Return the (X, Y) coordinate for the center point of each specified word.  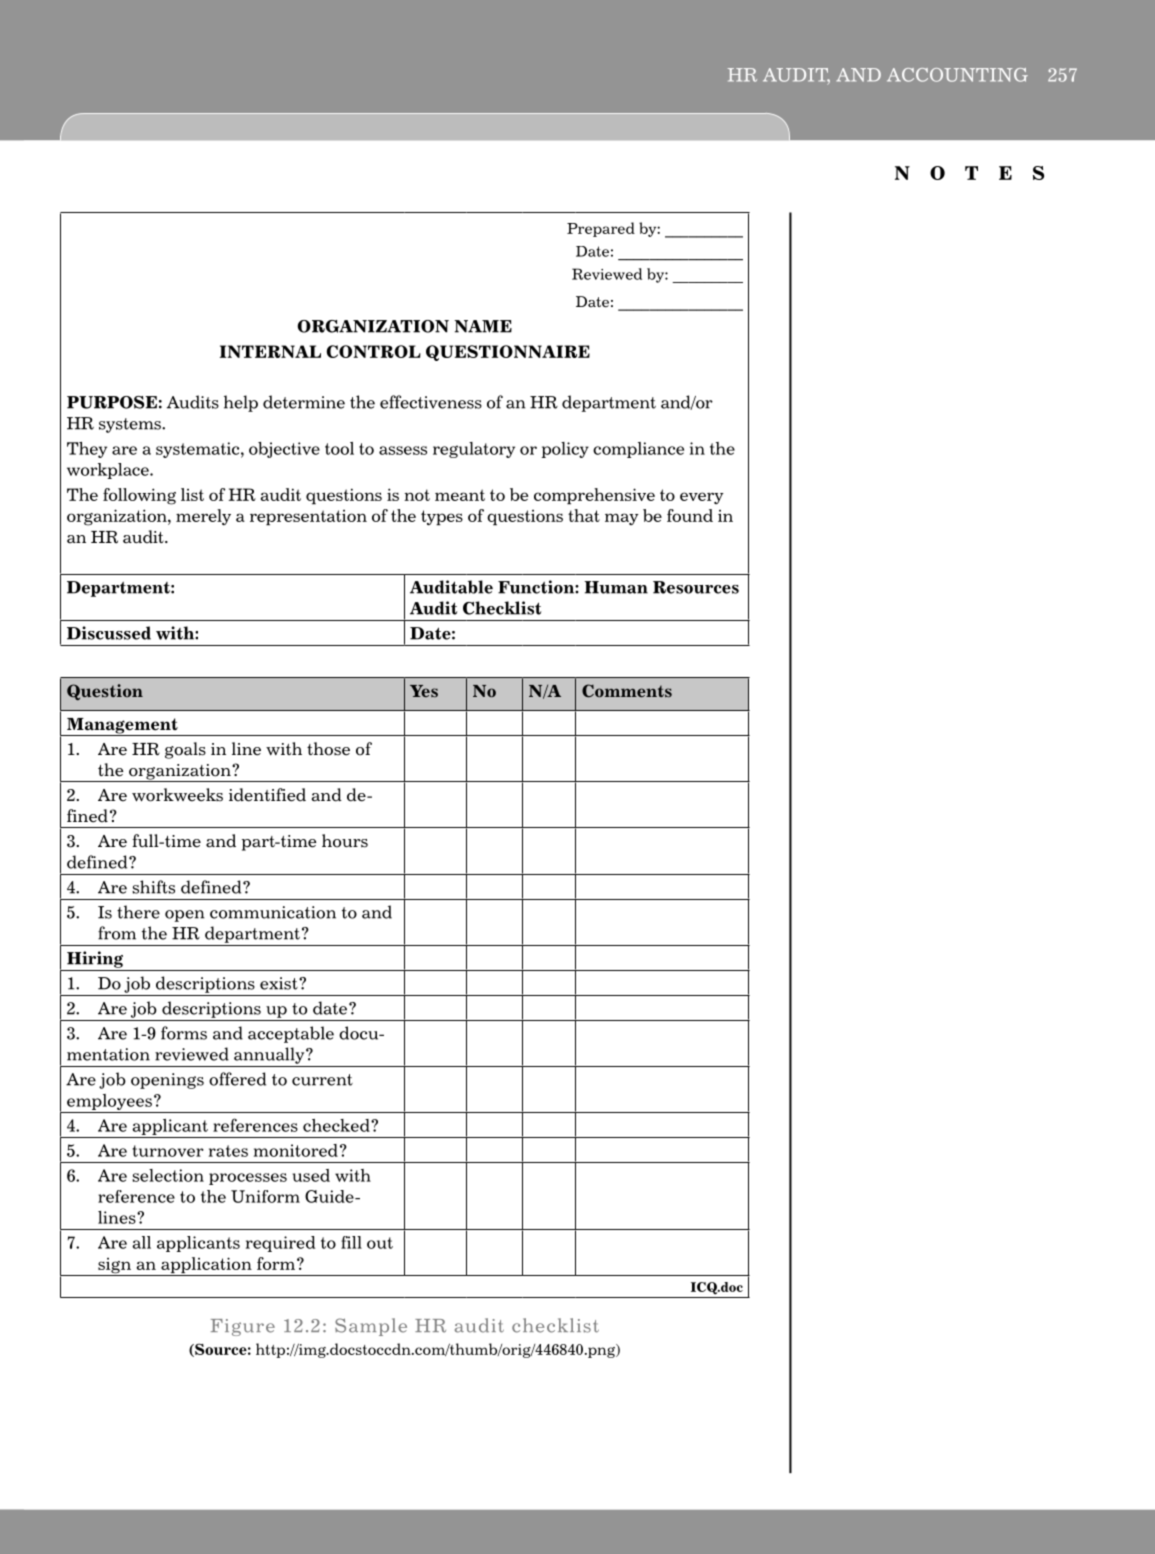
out (380, 1243)
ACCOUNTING (957, 75)
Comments (627, 691)
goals (185, 750)
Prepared (601, 229)
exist (280, 983)
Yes (424, 691)
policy (565, 450)
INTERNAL (270, 351)
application (206, 1266)
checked (337, 1125)
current (322, 1080)
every (702, 498)
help (241, 403)
